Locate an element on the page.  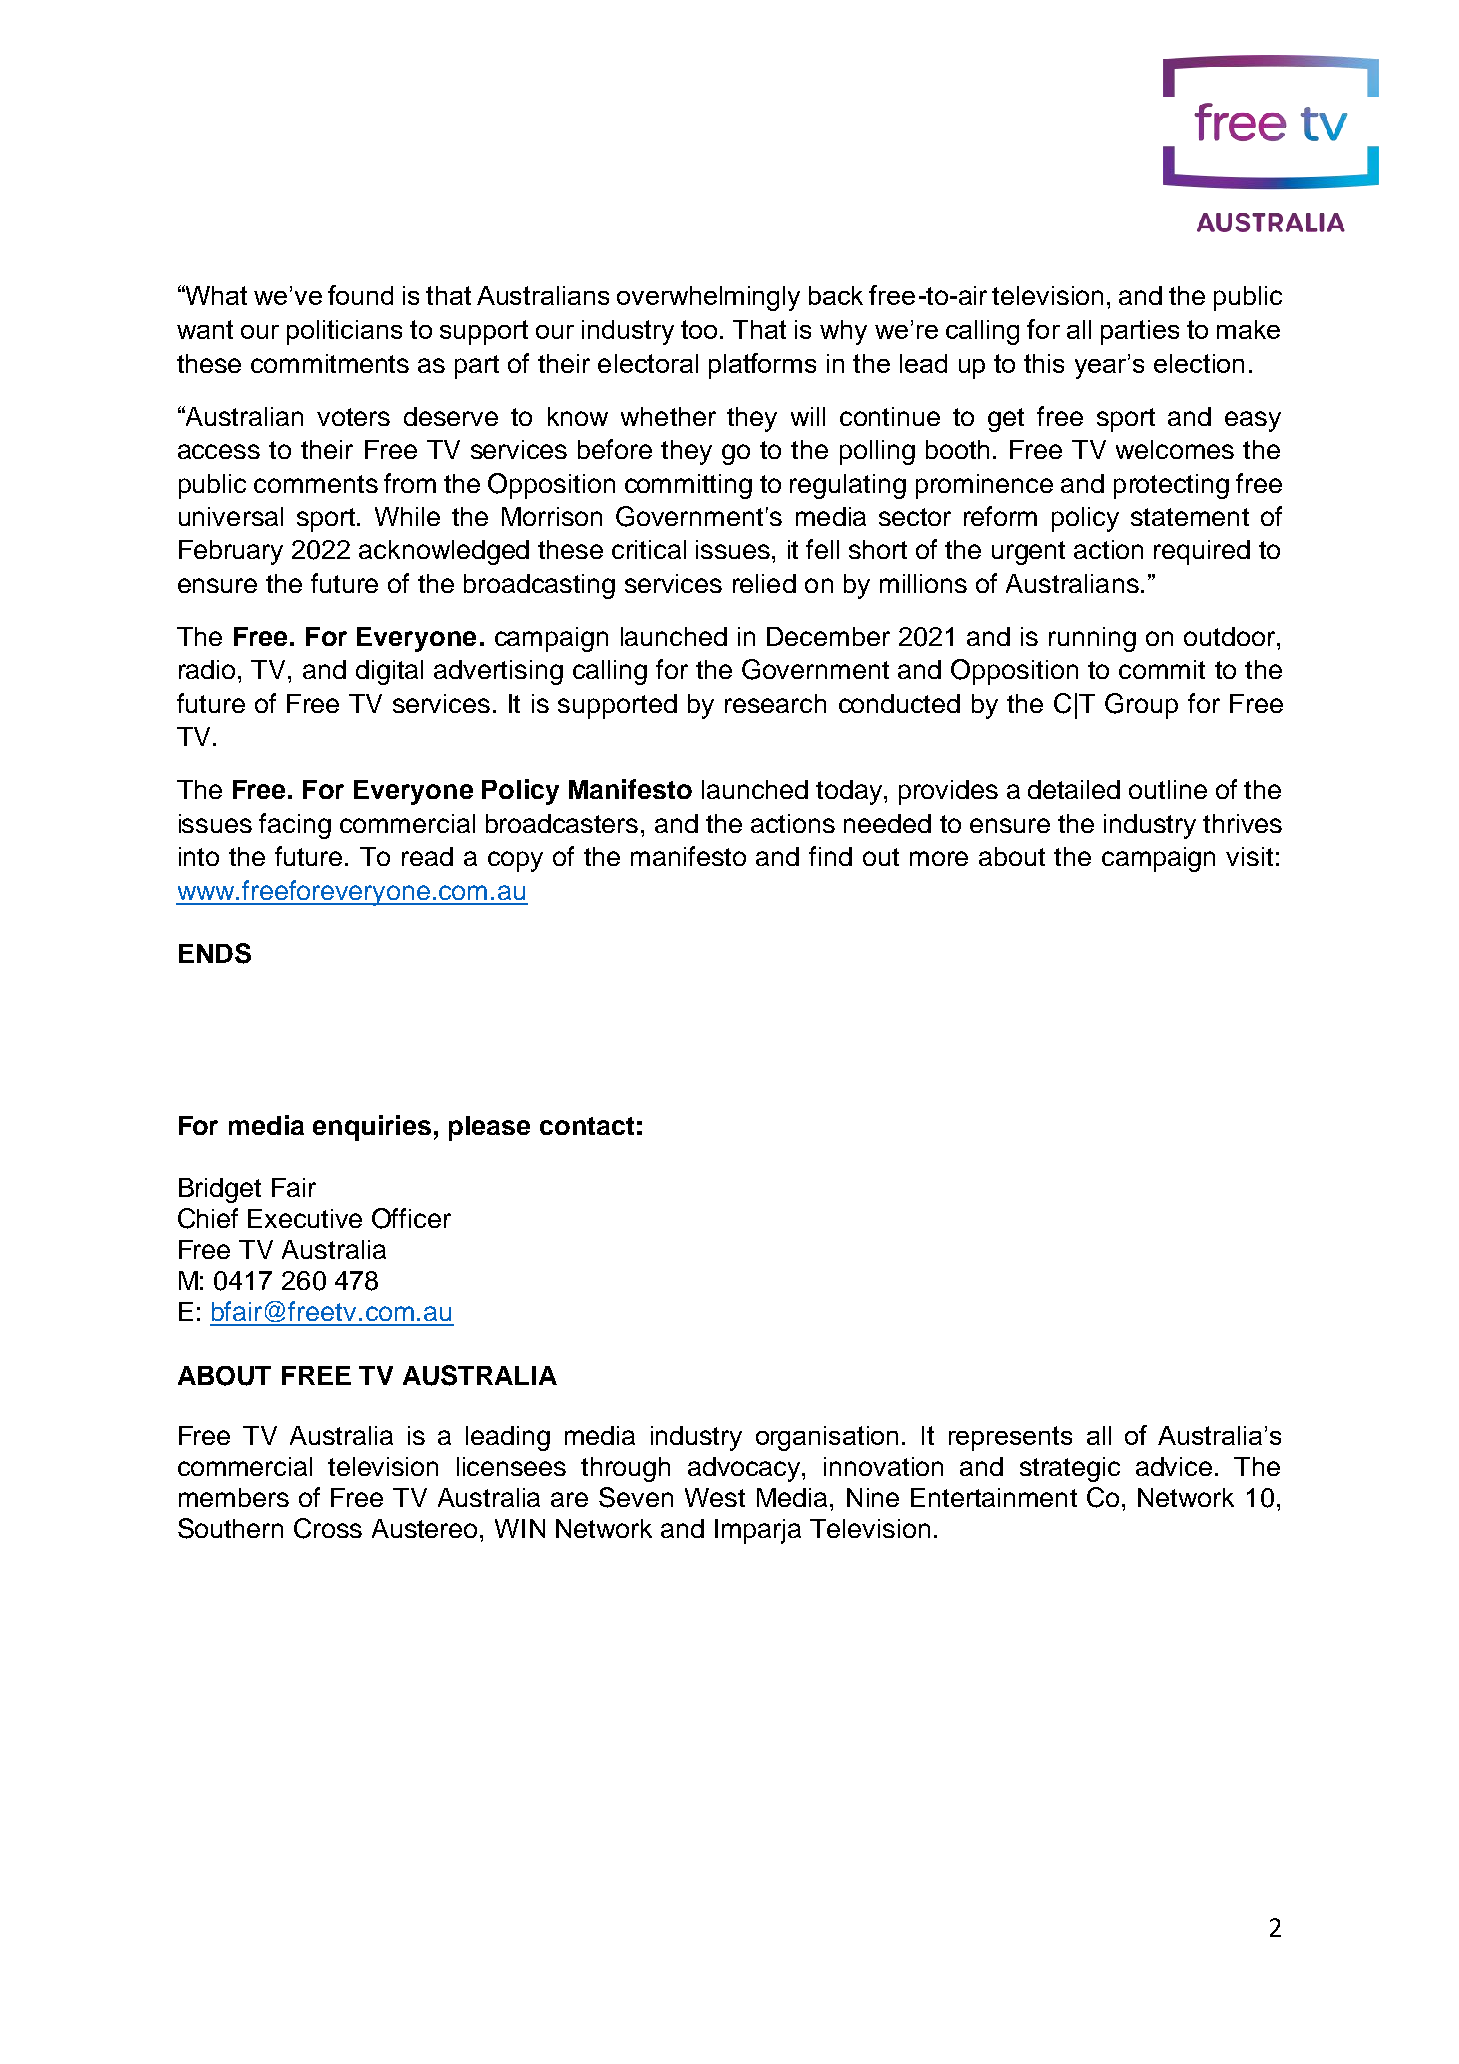
organisation is located at coordinates (827, 1438).
